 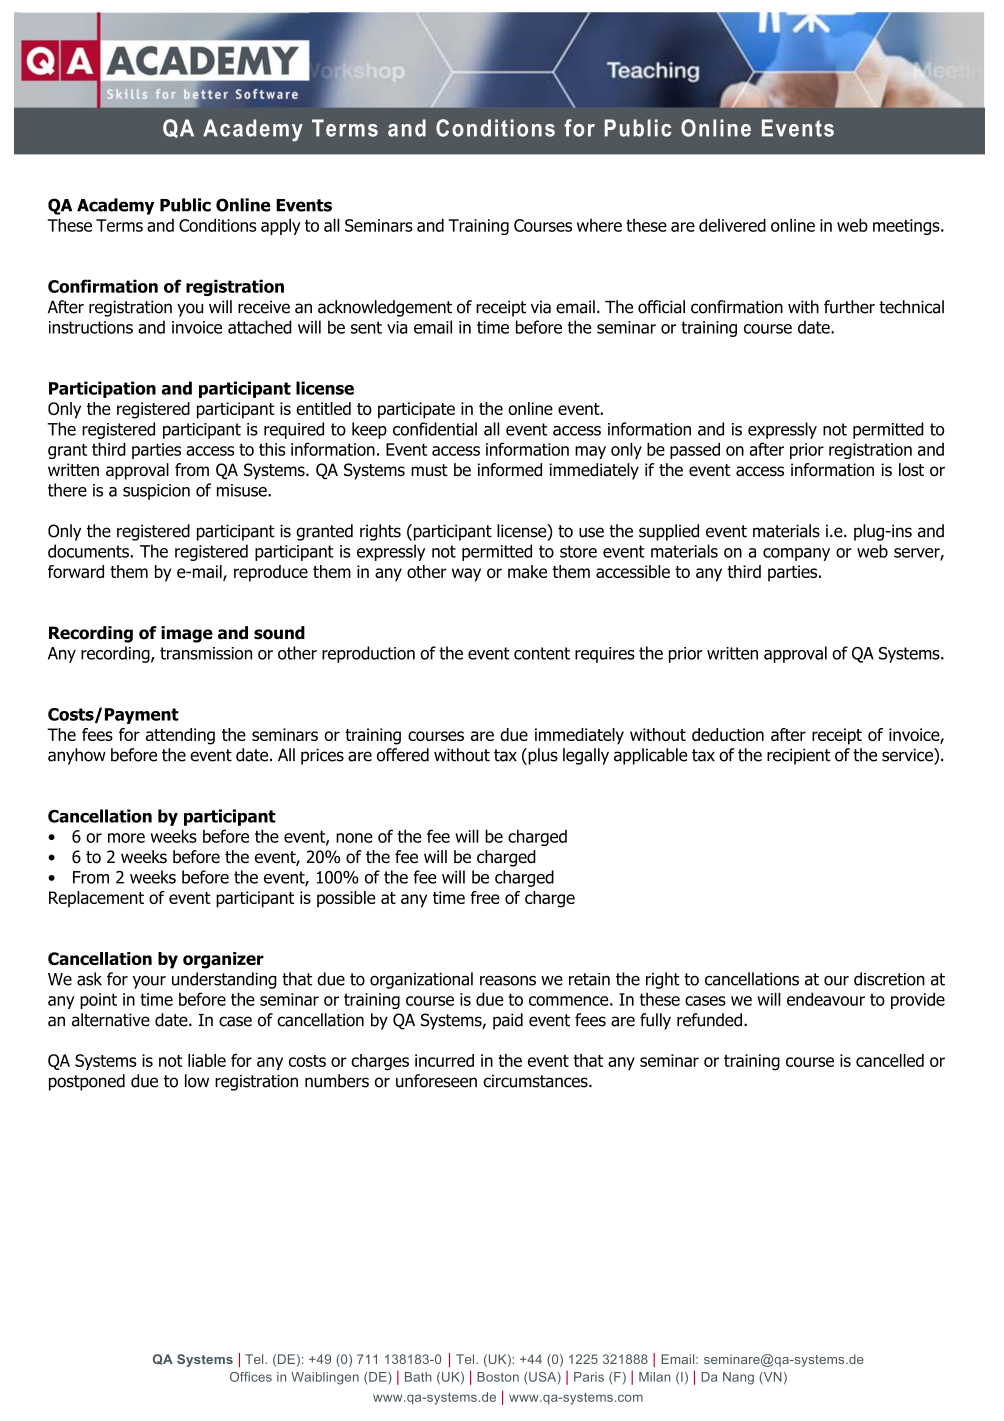 I want to click on circumstances, so click(x=536, y=1081).
